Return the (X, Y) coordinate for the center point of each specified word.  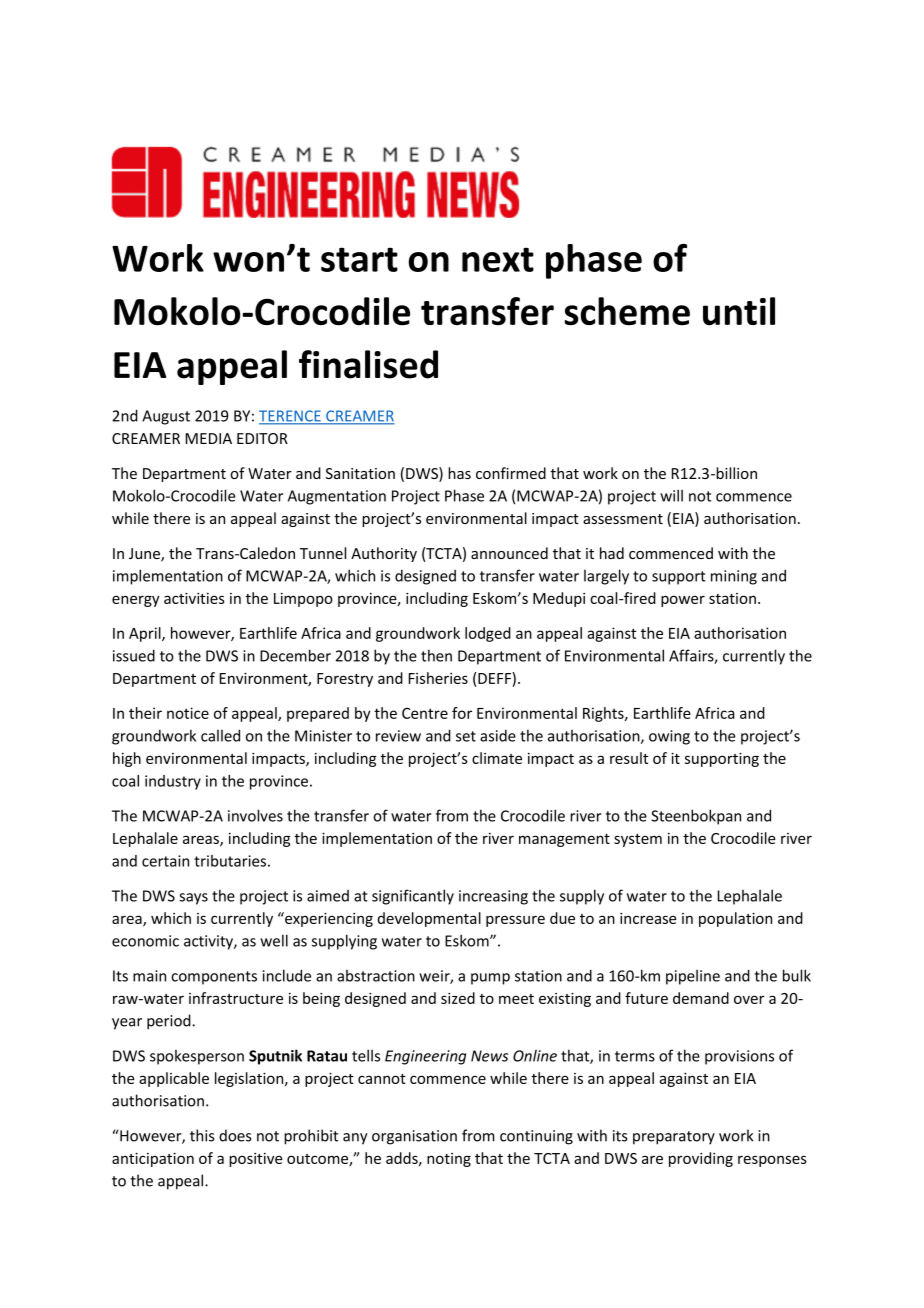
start (359, 259)
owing (669, 737)
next (498, 259)
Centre (425, 713)
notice (188, 713)
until (739, 311)
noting (449, 1160)
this (202, 1135)
